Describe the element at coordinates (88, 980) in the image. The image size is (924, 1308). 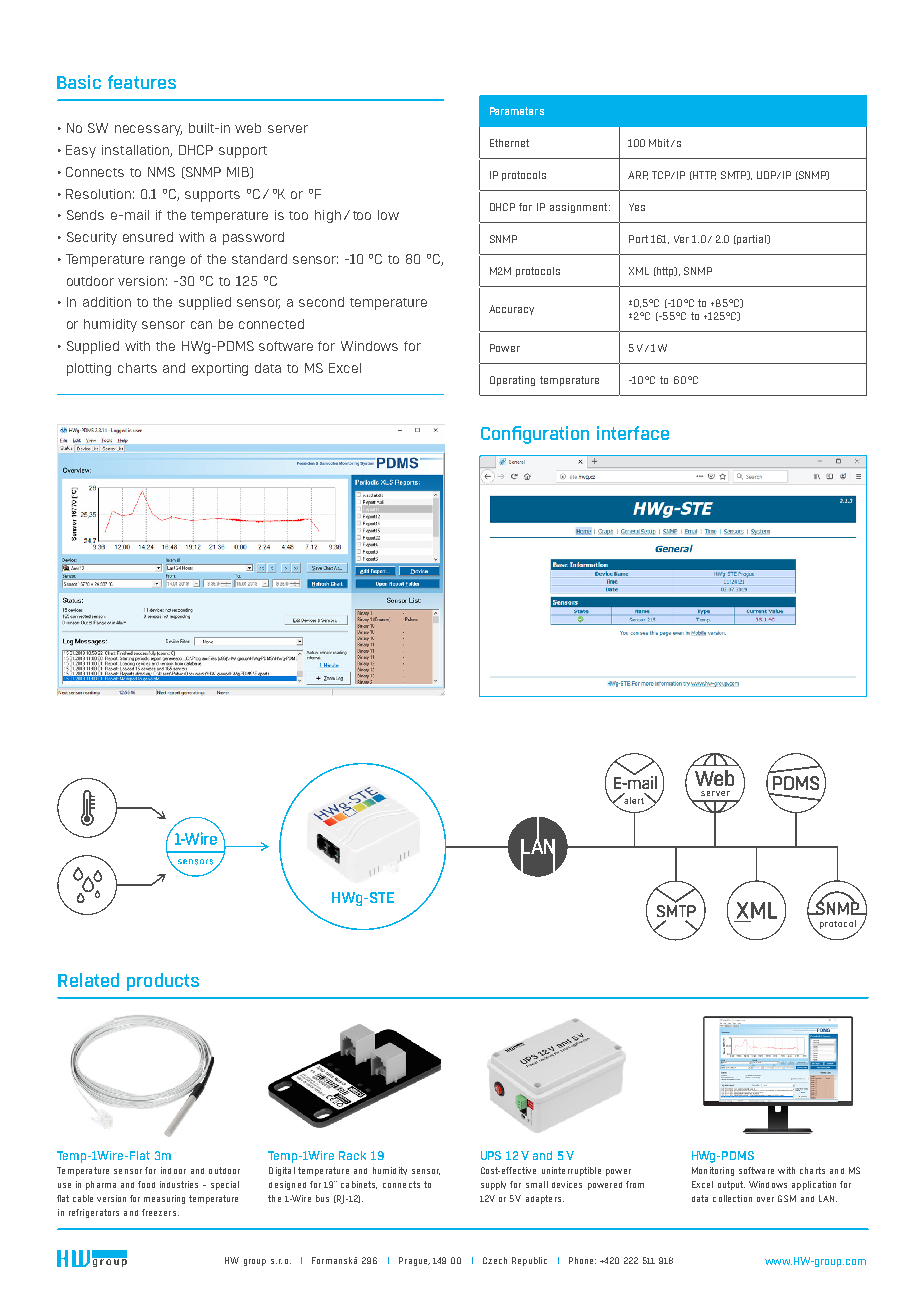
I see `Related` at that location.
